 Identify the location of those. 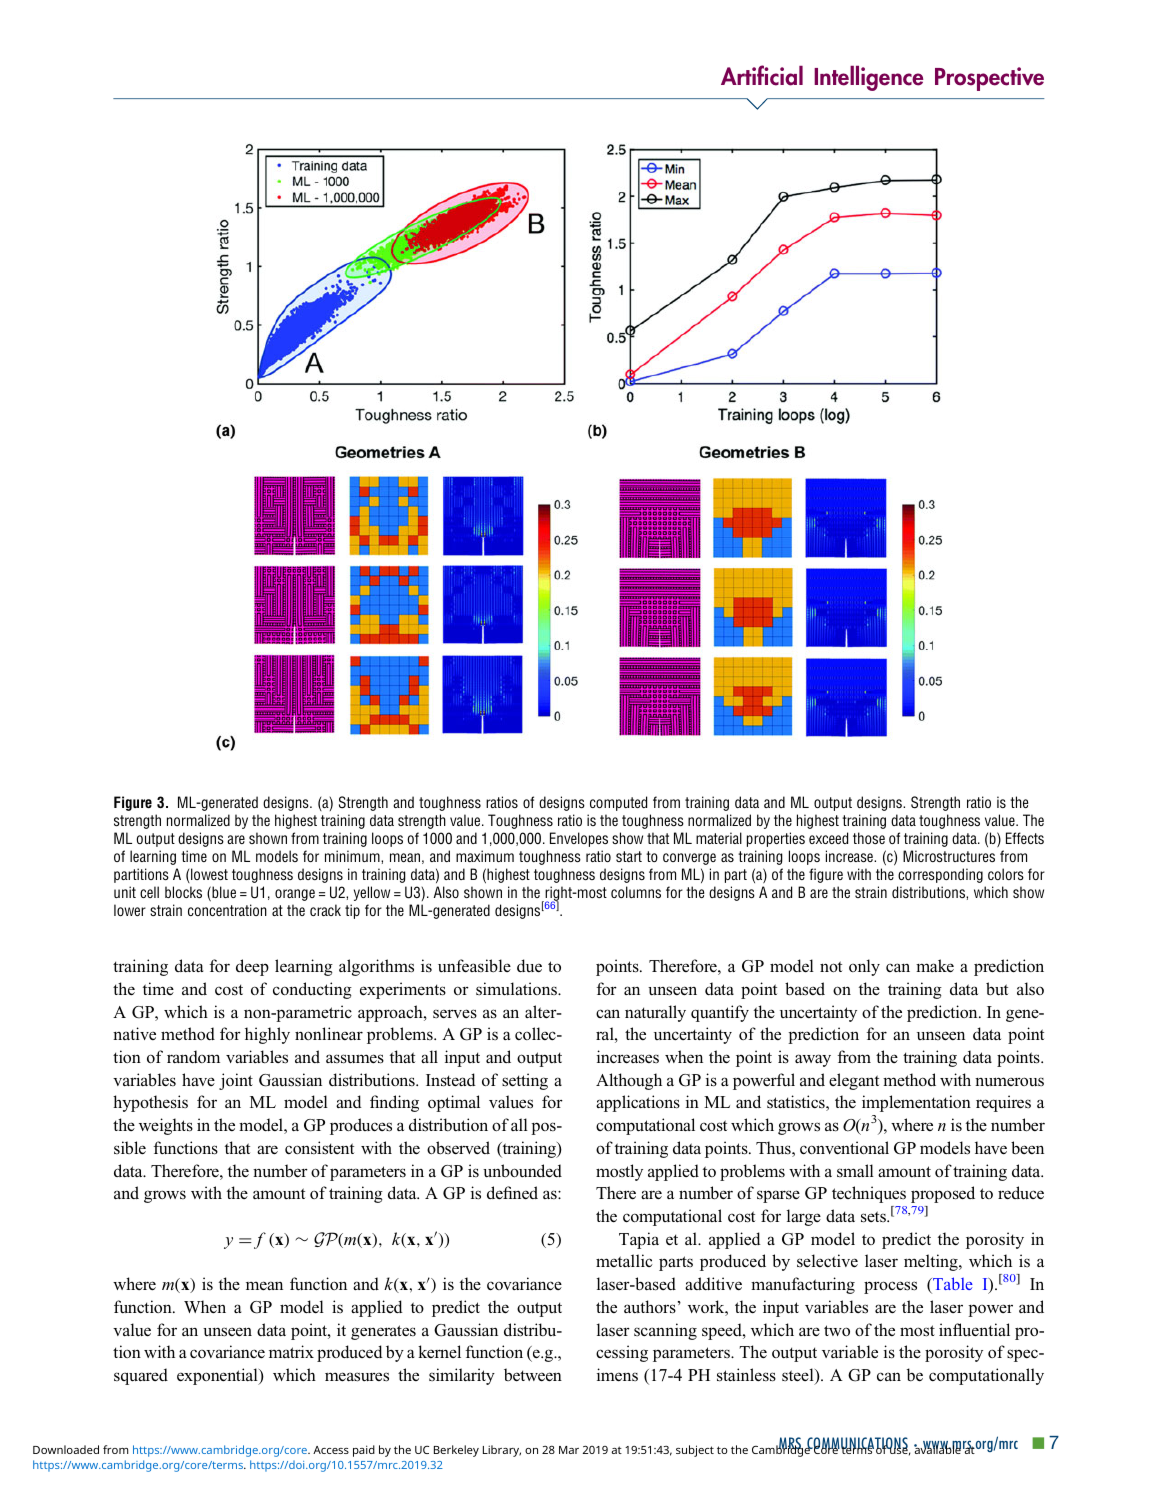
(869, 838).
